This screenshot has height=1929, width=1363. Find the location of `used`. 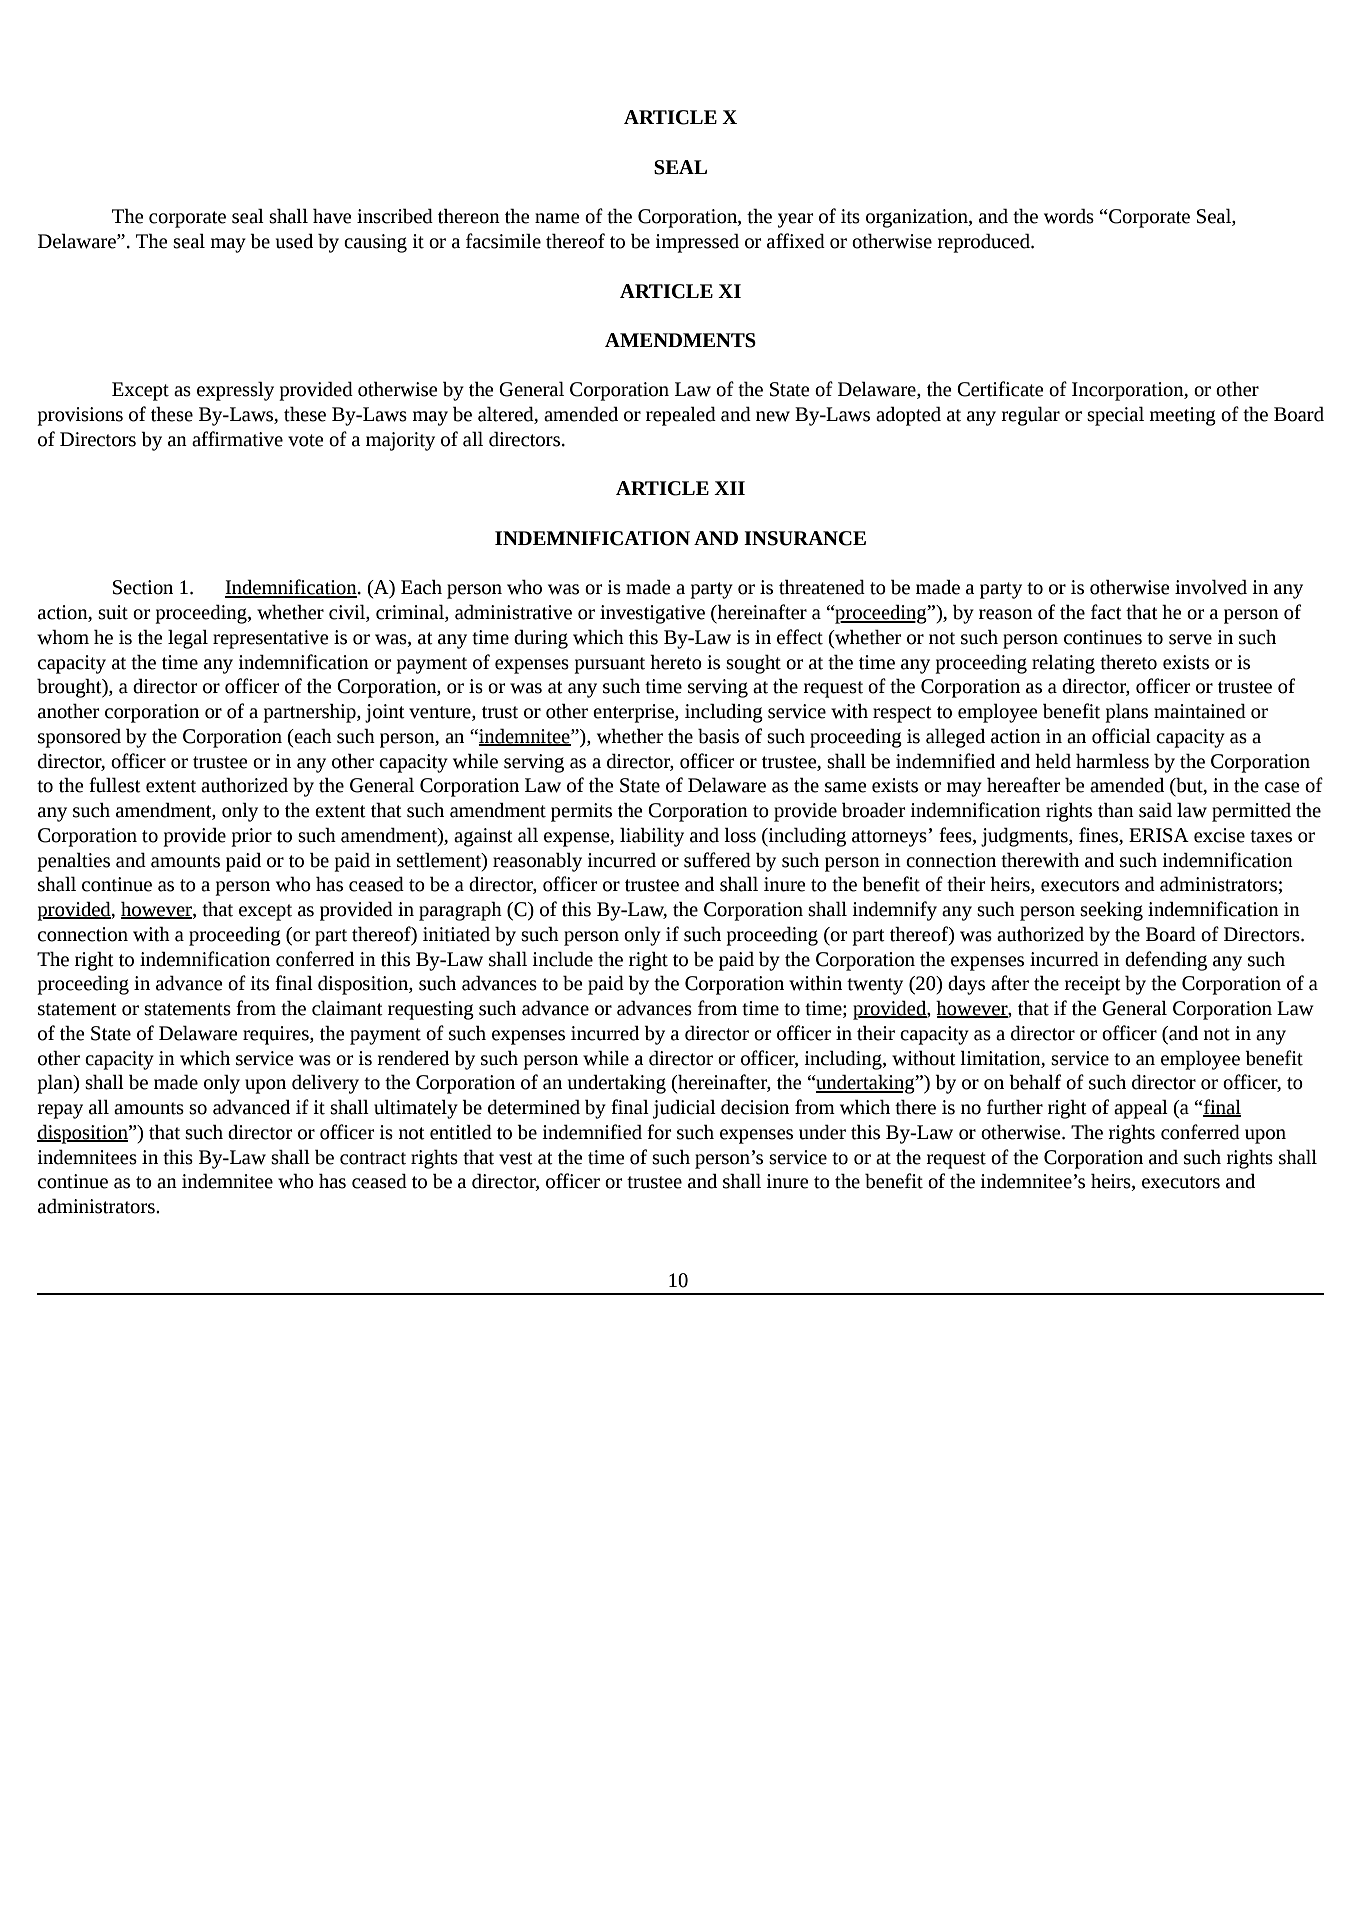

used is located at coordinates (294, 241).
